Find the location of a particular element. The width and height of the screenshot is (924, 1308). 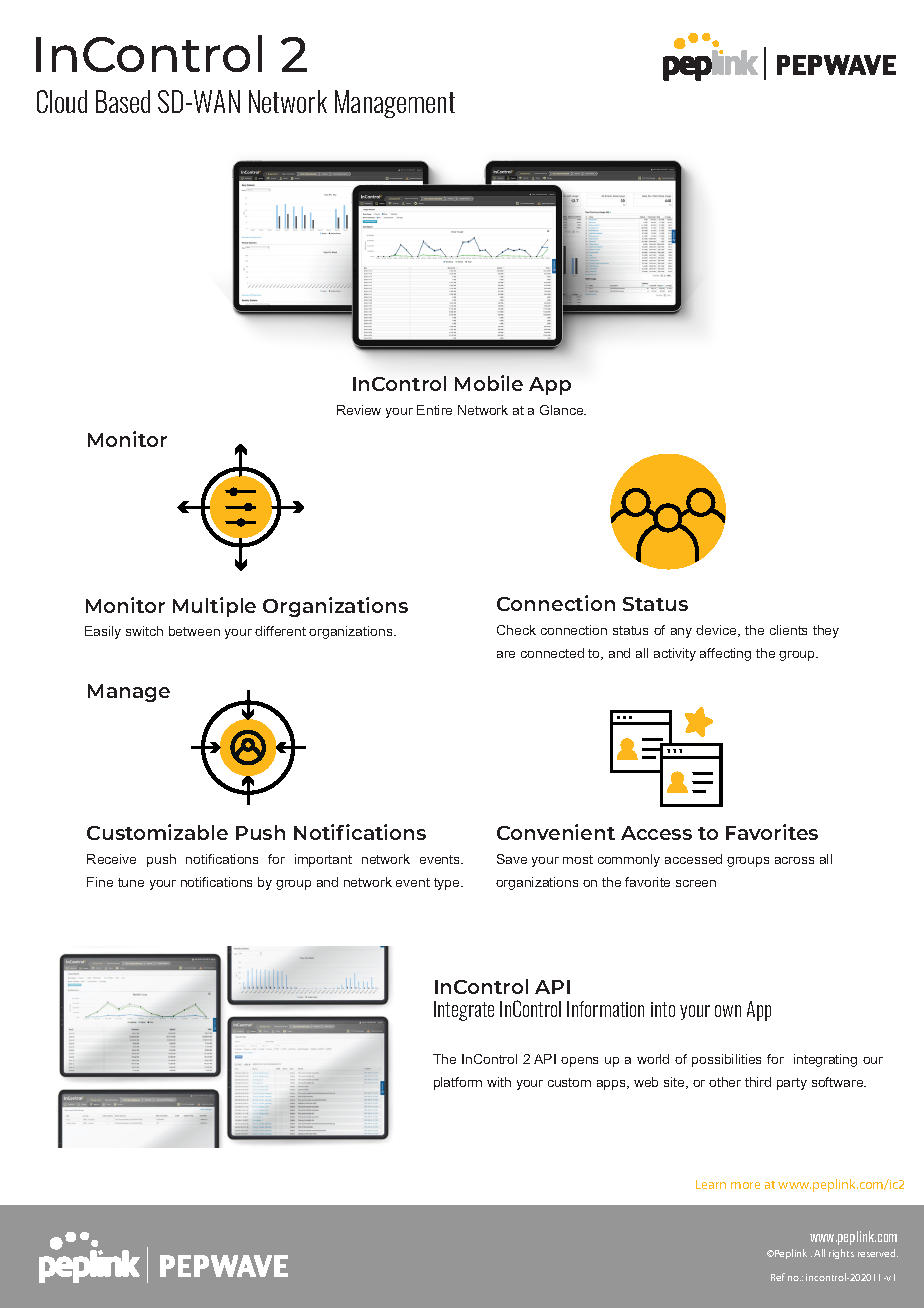

affecting is located at coordinates (725, 654).
